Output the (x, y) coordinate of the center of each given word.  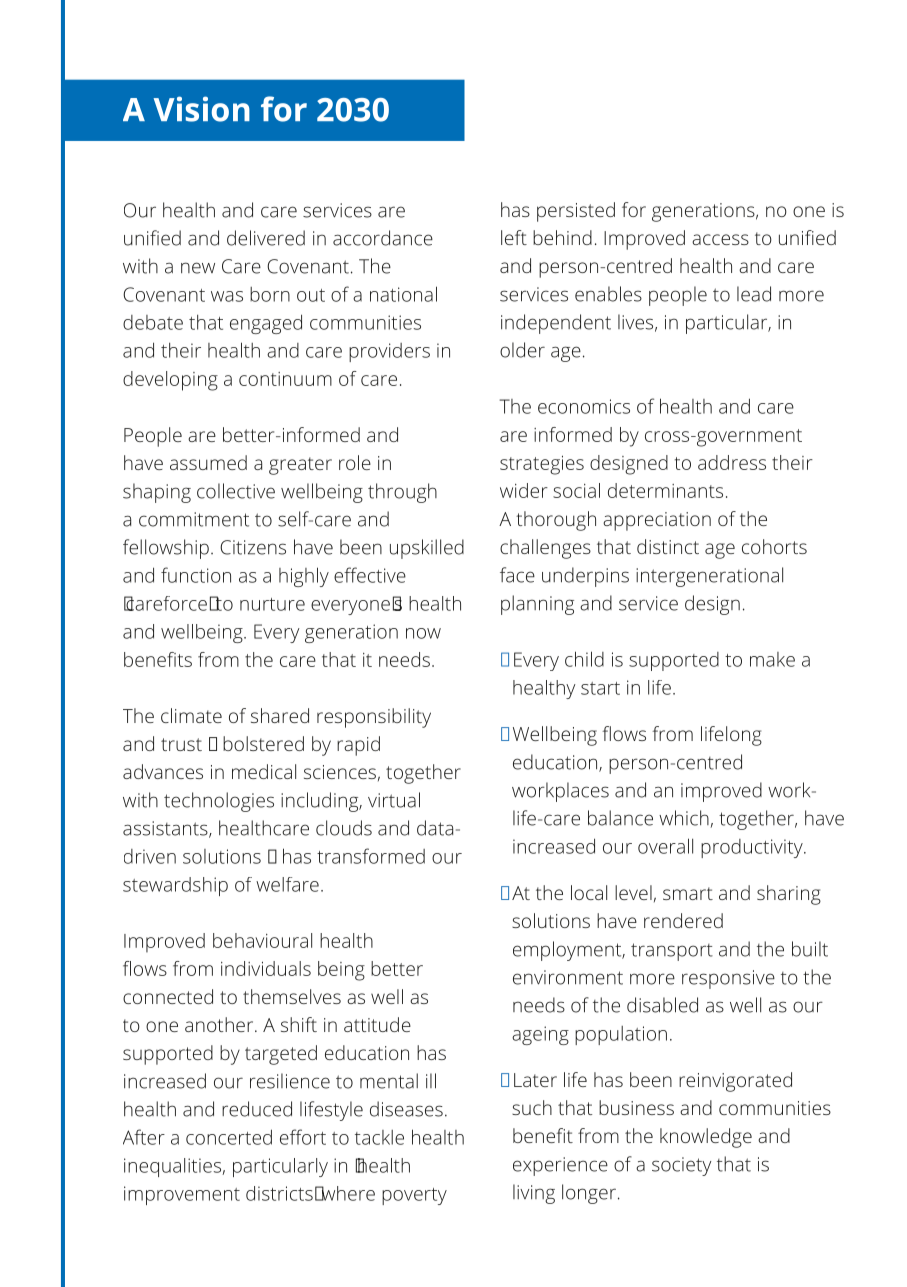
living (534, 1194)
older (522, 350)
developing (170, 381)
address (732, 462)
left (514, 237)
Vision (201, 109)
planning (537, 605)
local (589, 892)
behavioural (262, 940)
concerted (229, 1137)
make (772, 659)
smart (688, 893)
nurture (272, 604)
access (720, 239)
